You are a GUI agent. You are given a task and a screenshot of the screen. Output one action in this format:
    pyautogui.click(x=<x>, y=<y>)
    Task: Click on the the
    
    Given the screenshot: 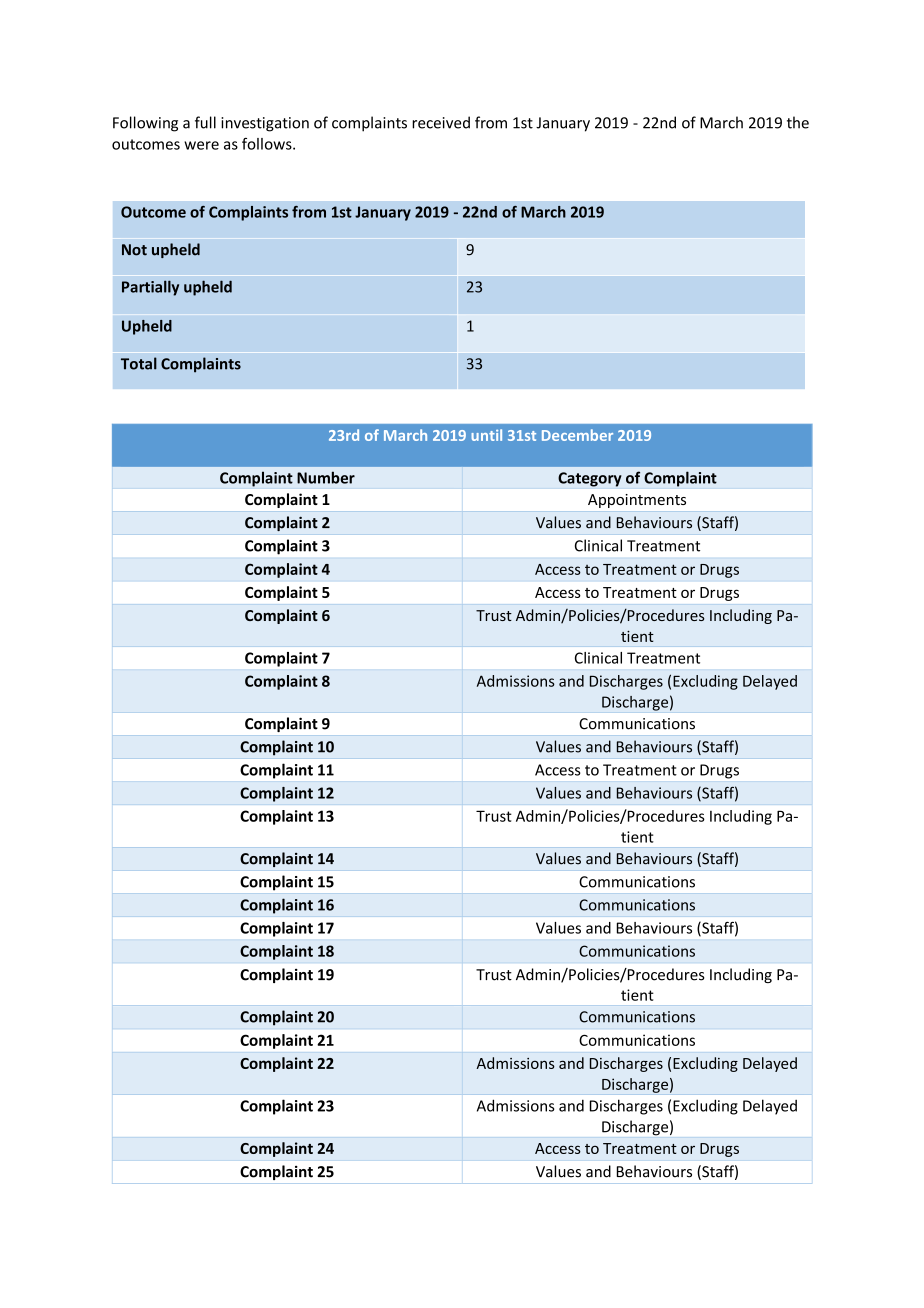 What is the action you would take?
    pyautogui.click(x=798, y=122)
